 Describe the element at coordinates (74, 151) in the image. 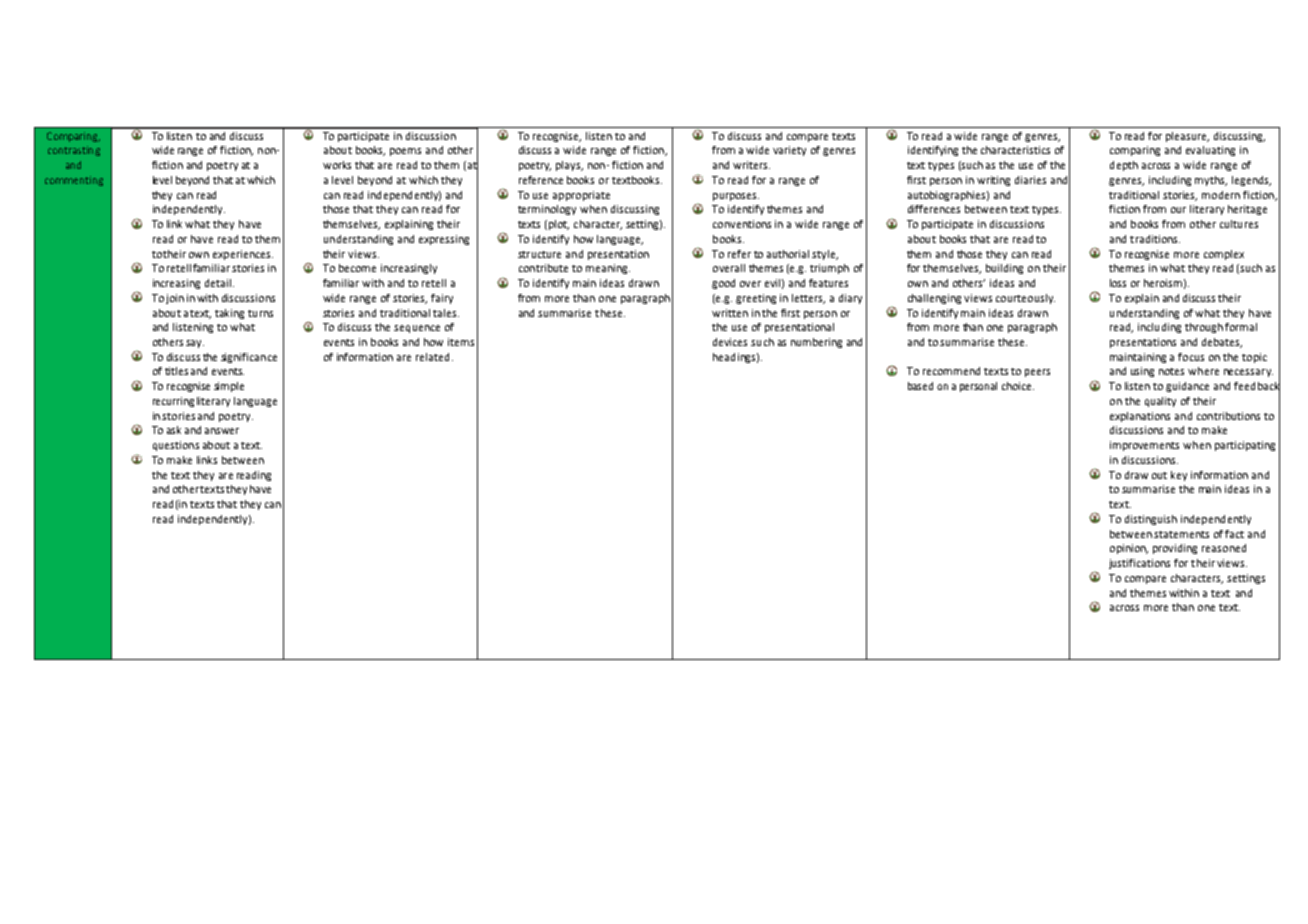

I see `contrasting` at that location.
